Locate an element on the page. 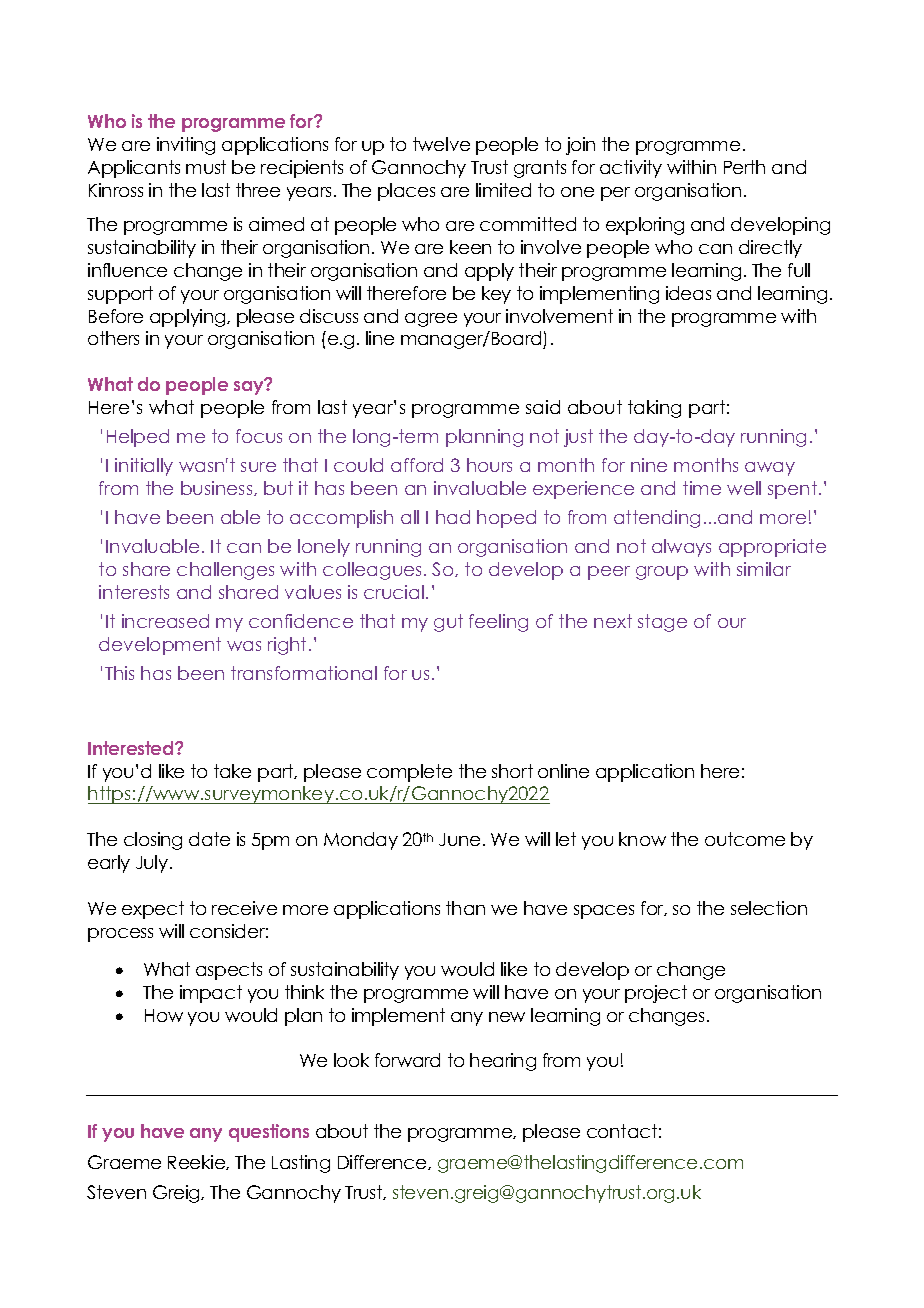 The image size is (924, 1308). increased is located at coordinates (165, 621).
